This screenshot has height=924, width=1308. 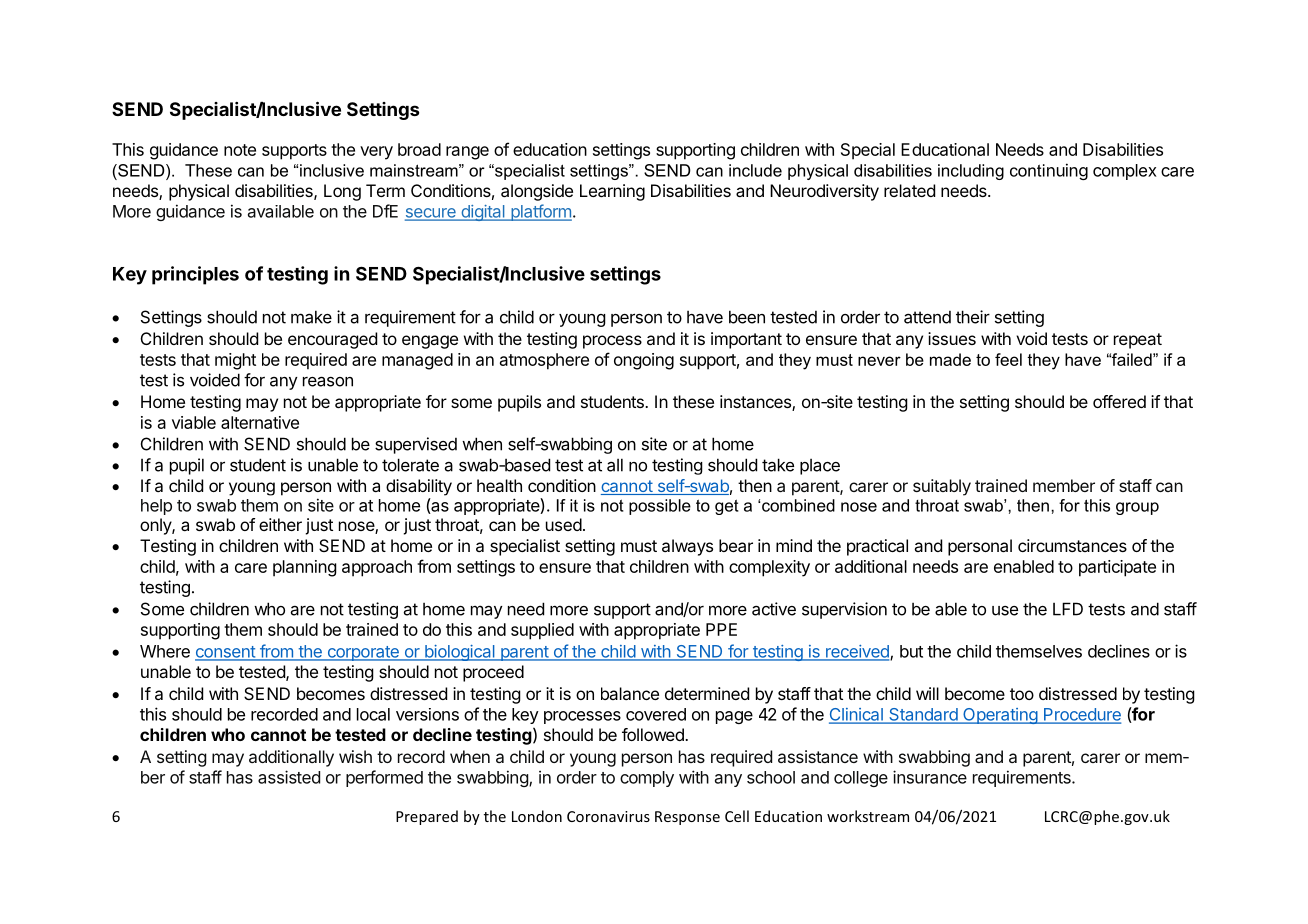 What do you see at coordinates (973, 317) in the screenshot?
I see `their` at bounding box center [973, 317].
